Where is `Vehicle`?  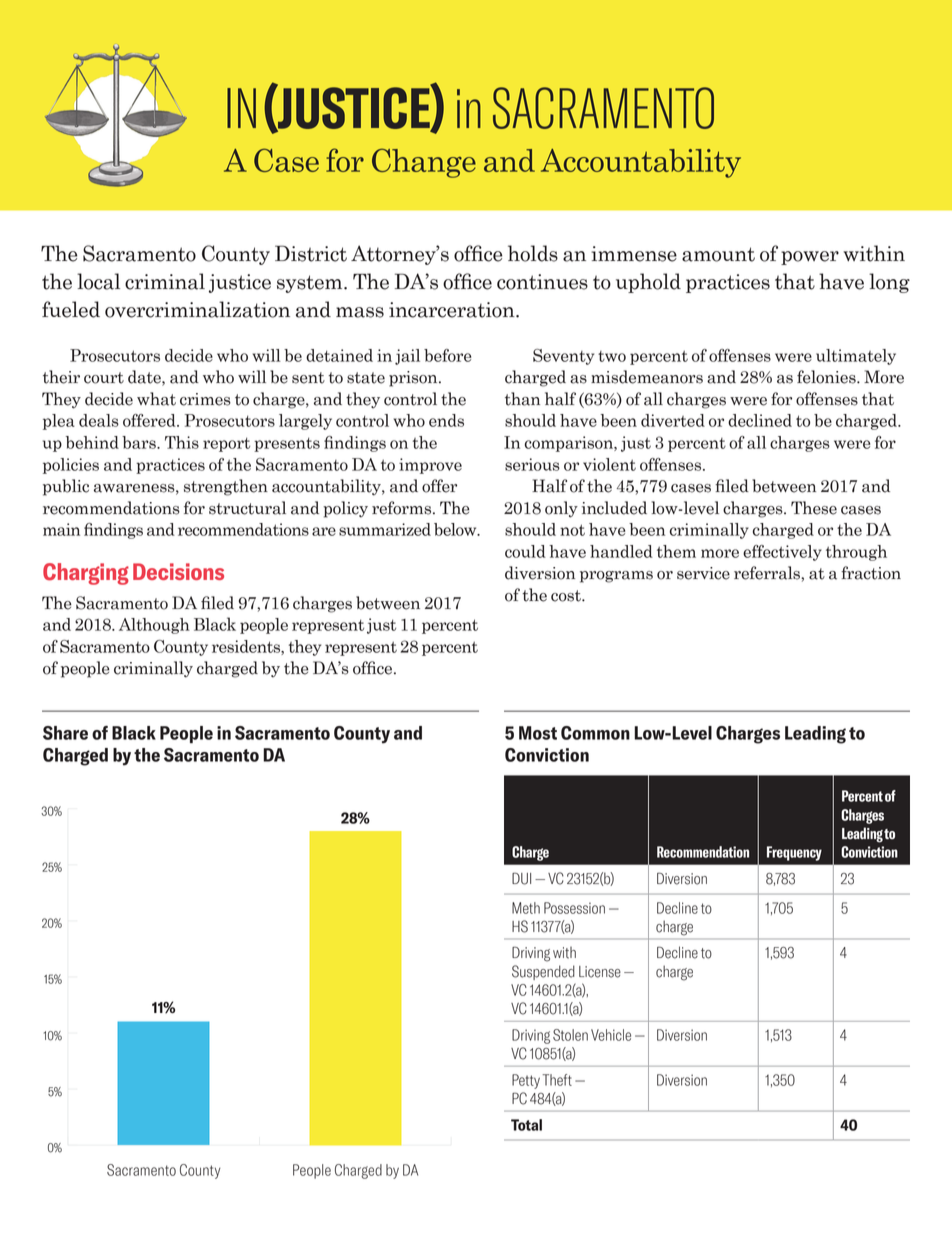
Vehicle is located at coordinates (611, 1035).
